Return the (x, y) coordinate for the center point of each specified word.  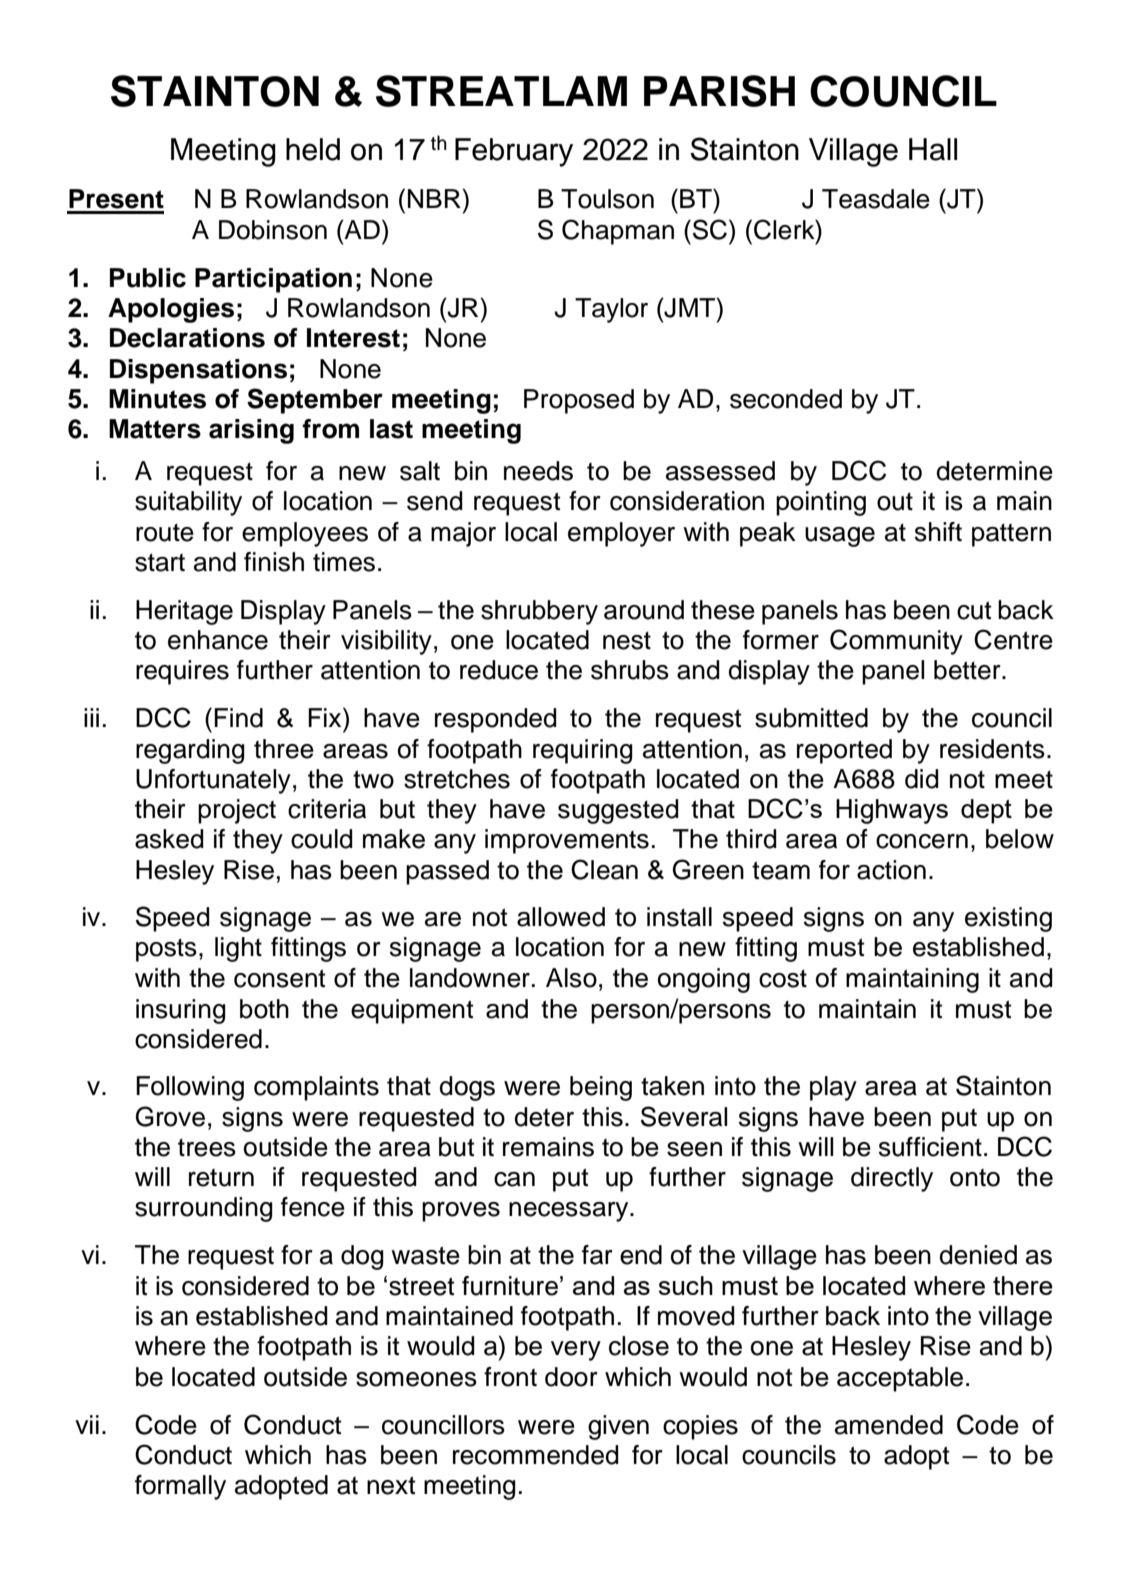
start (160, 563)
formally (180, 1487)
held (313, 149)
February (514, 152)
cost (783, 979)
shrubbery (539, 612)
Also (571, 978)
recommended (536, 1455)
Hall (933, 149)
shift (938, 532)
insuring (181, 1011)
